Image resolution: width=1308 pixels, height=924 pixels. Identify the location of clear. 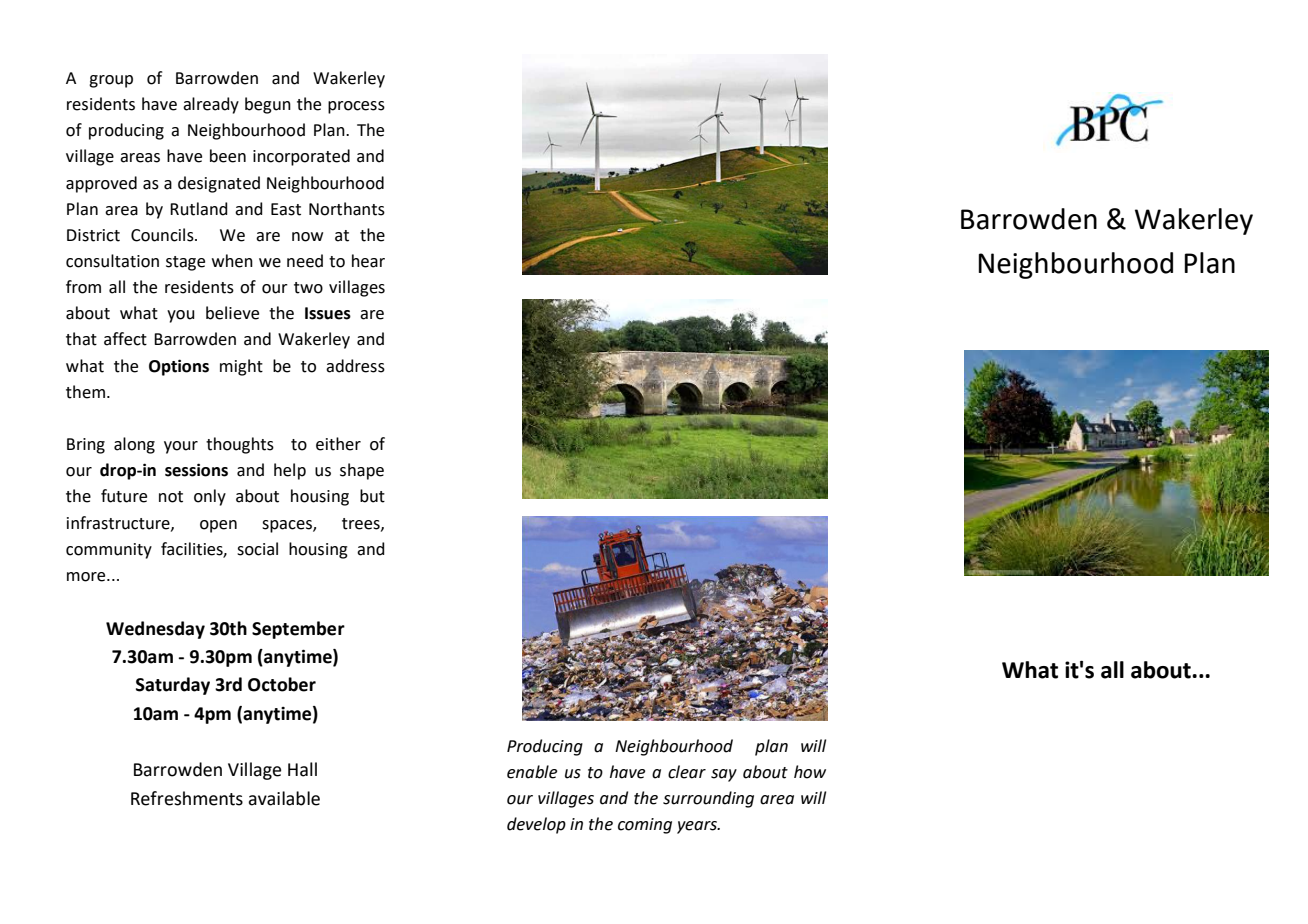
(687, 772).
